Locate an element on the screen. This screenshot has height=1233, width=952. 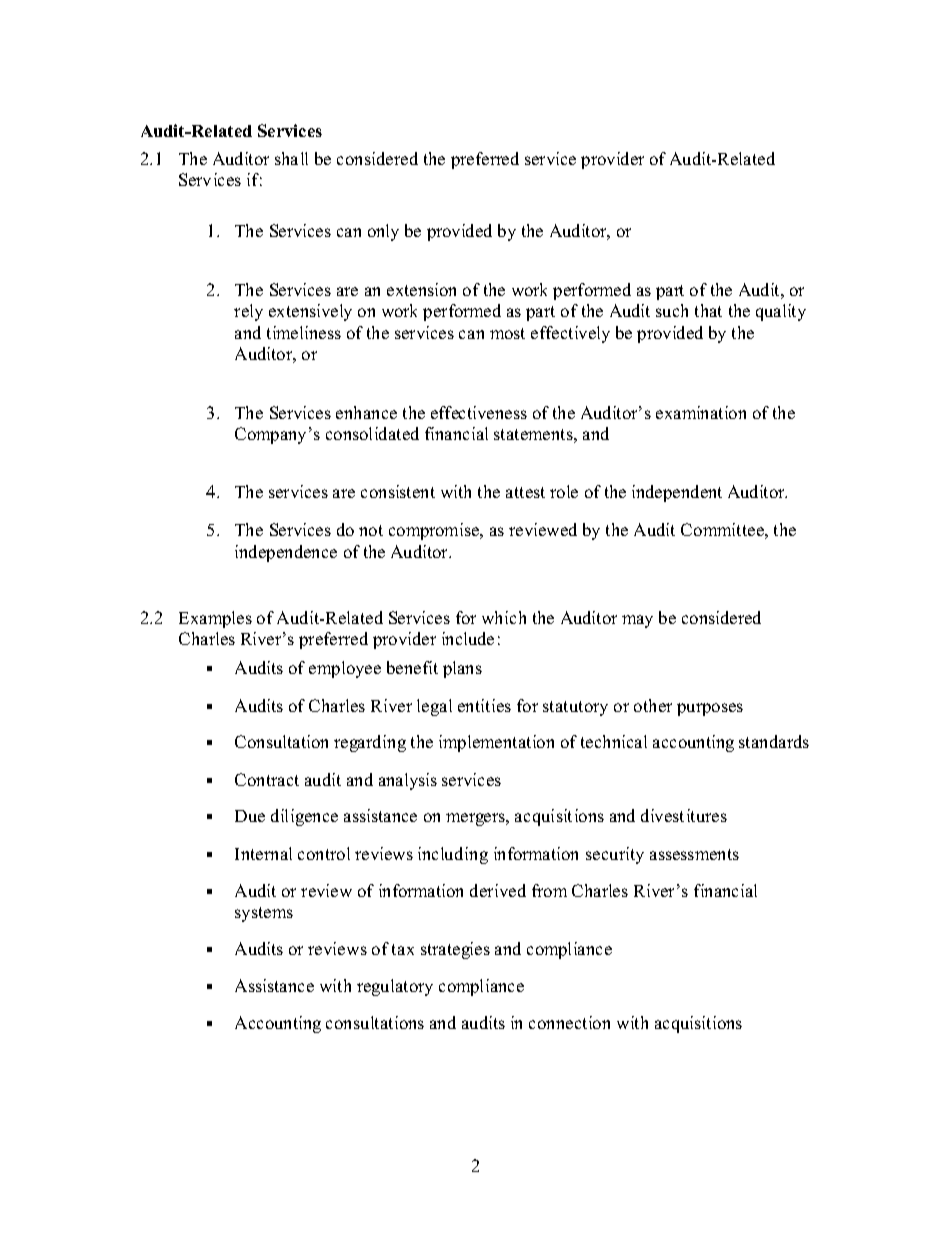
systems is located at coordinates (264, 914).
